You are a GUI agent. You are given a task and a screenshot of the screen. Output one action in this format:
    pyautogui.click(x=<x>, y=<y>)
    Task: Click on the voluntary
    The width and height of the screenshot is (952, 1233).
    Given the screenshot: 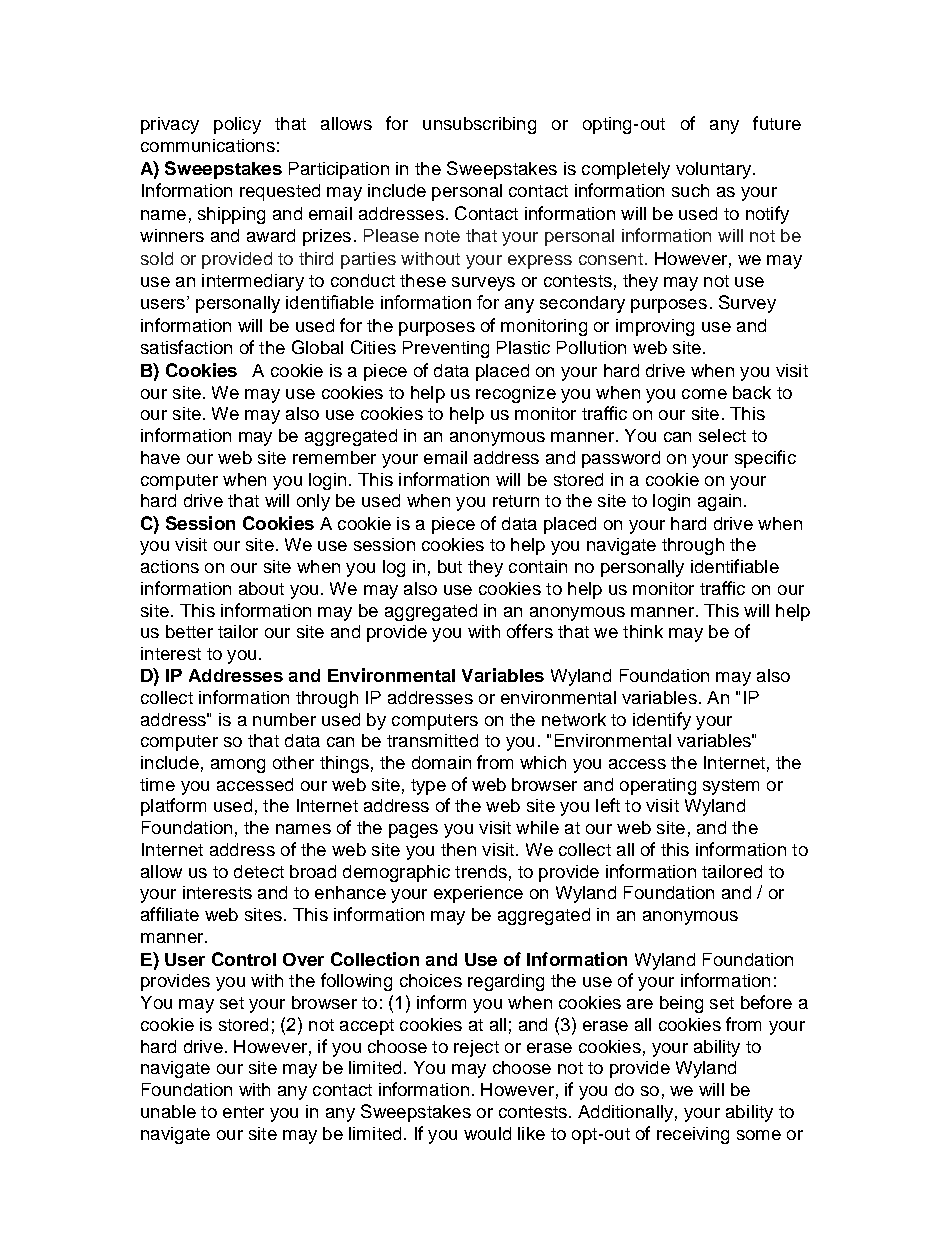 What is the action you would take?
    pyautogui.click(x=715, y=170)
